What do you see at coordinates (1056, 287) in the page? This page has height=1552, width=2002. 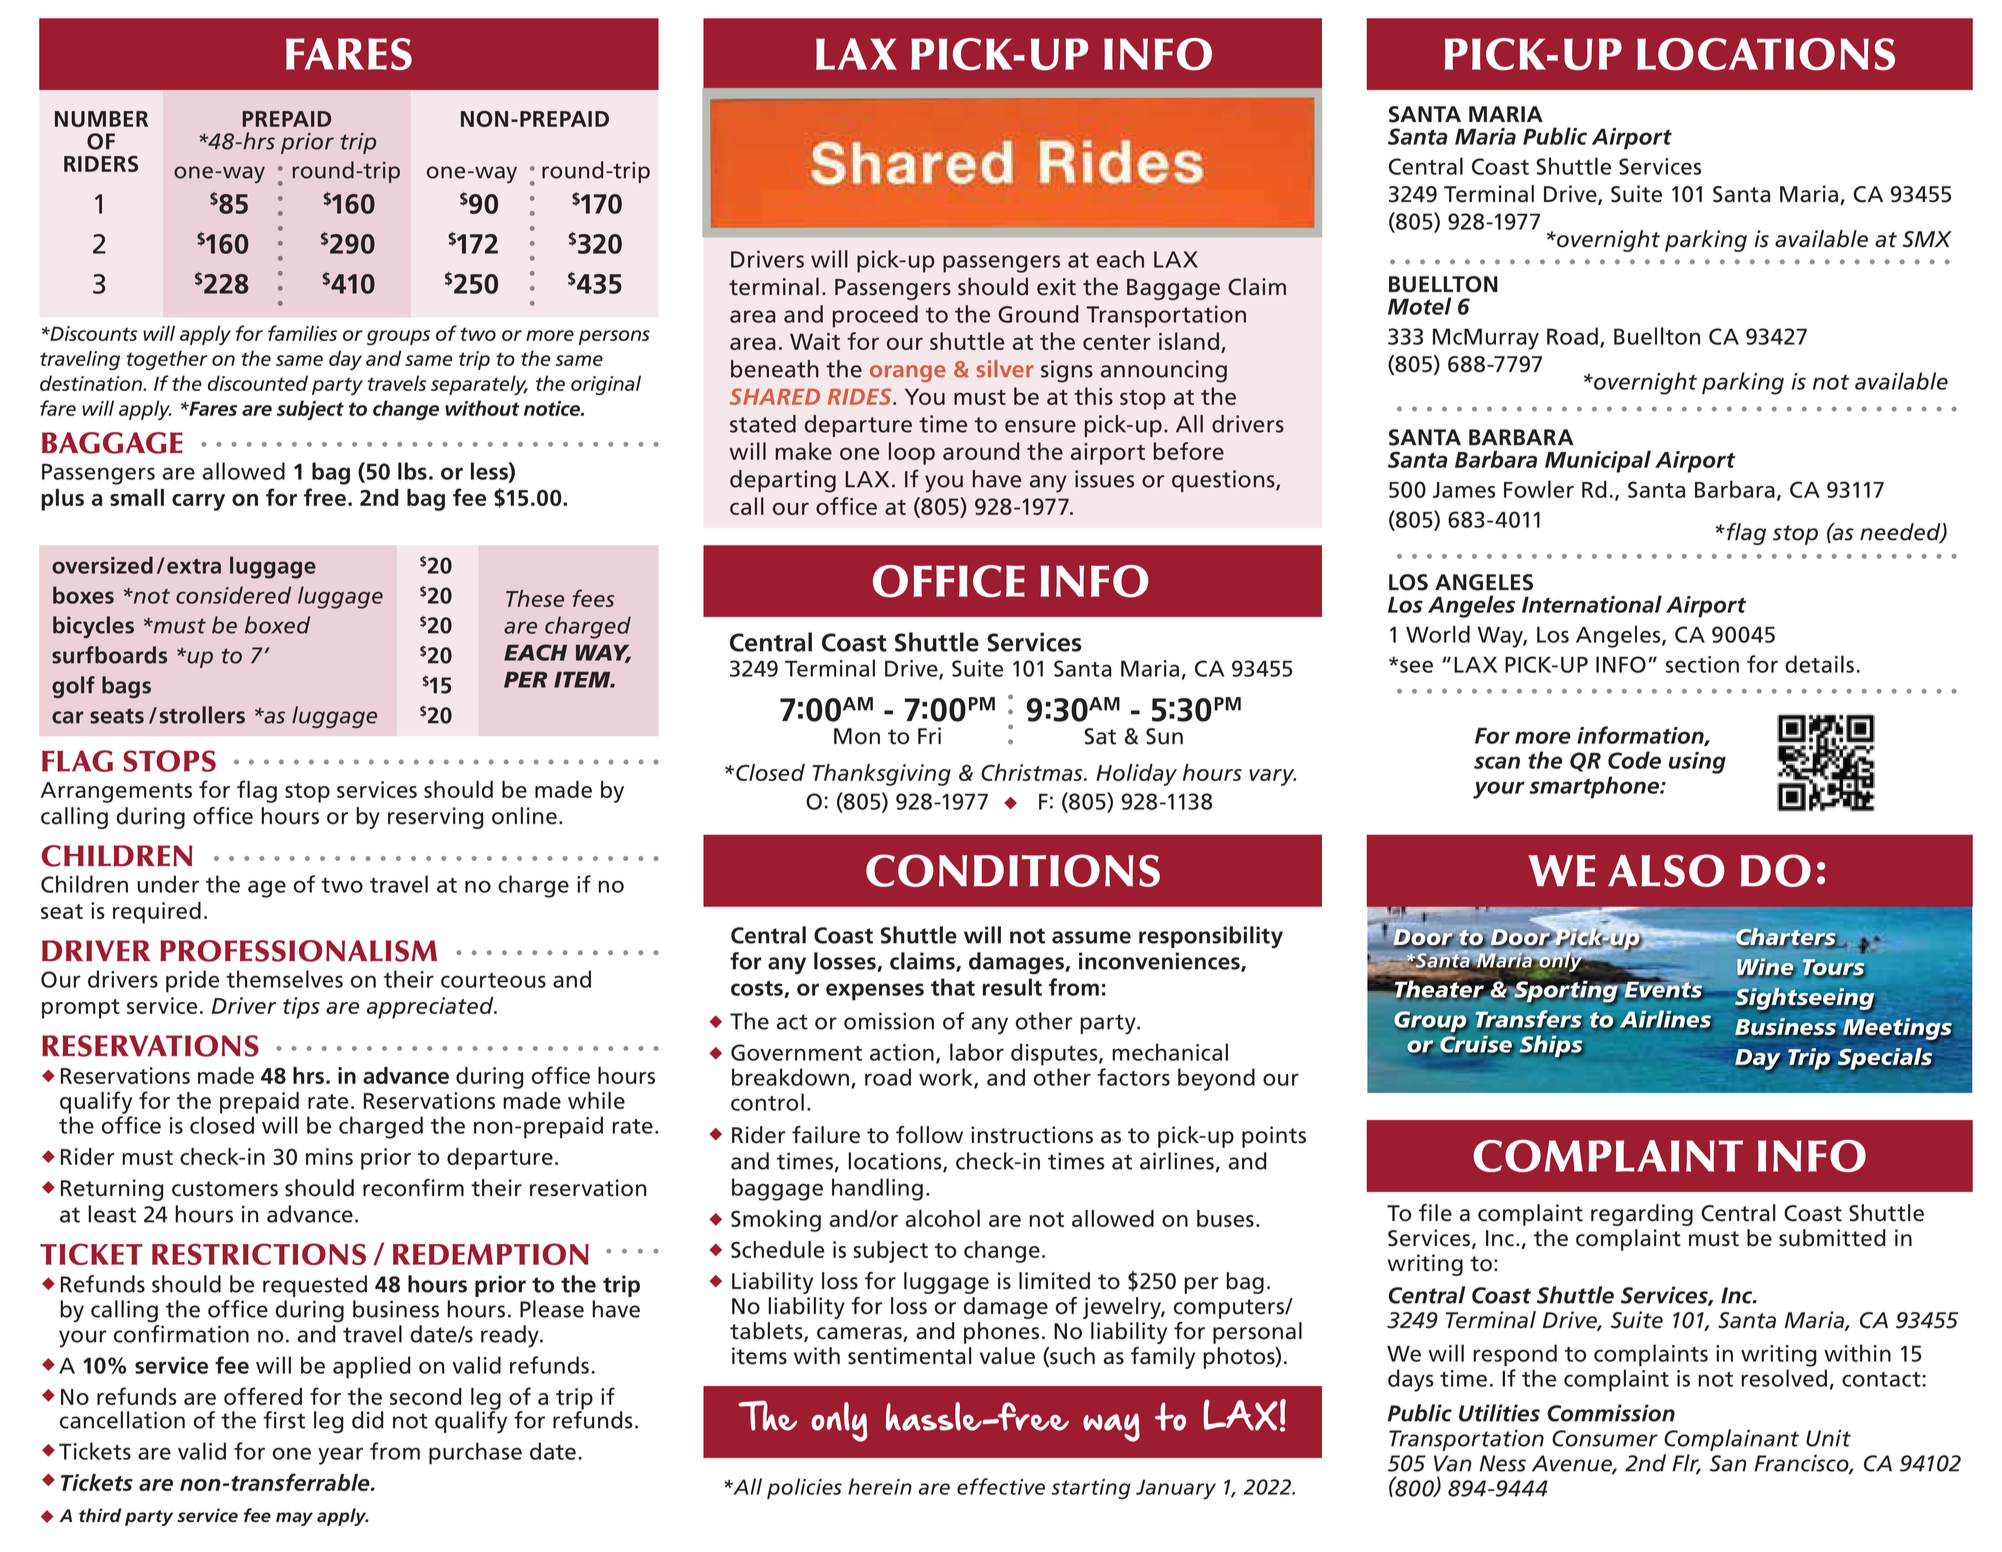 I see `exit` at bounding box center [1056, 287].
